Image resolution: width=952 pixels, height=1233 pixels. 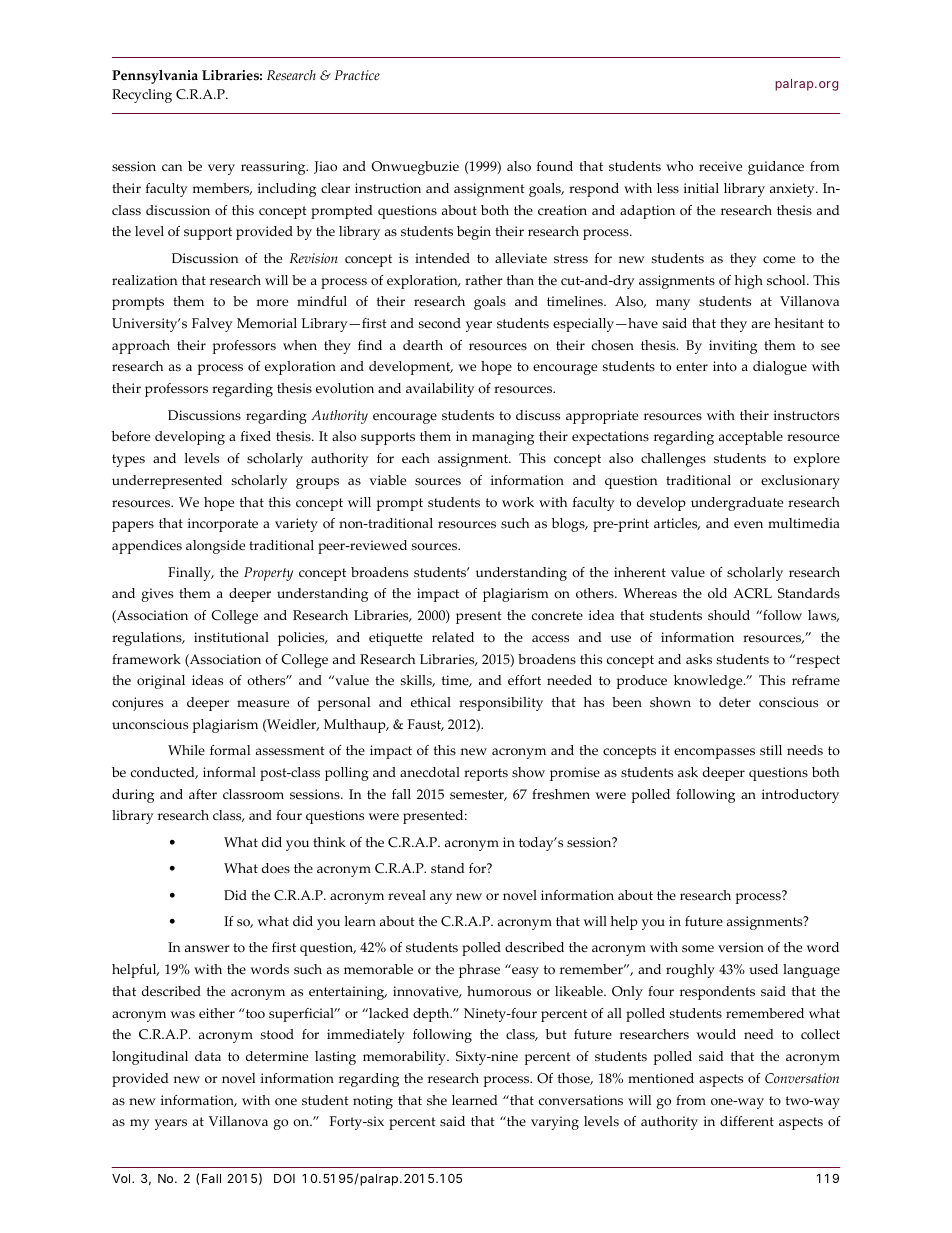 I want to click on acceptable, so click(x=751, y=438).
